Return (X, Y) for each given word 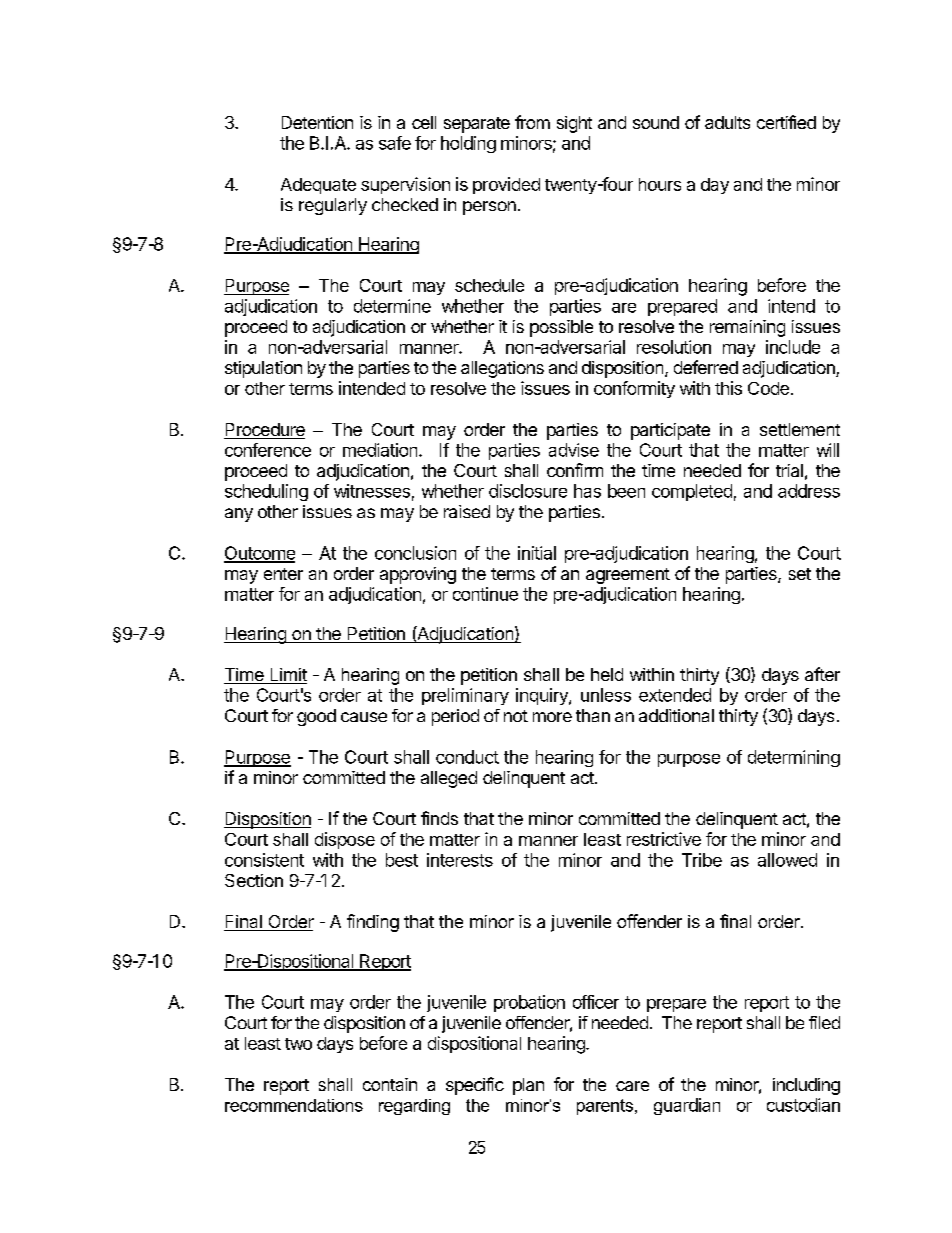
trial (789, 470)
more (552, 717)
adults (727, 122)
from (532, 122)
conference (268, 450)
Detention (317, 122)
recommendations (294, 1105)
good (316, 717)
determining (794, 758)
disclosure (528, 491)
